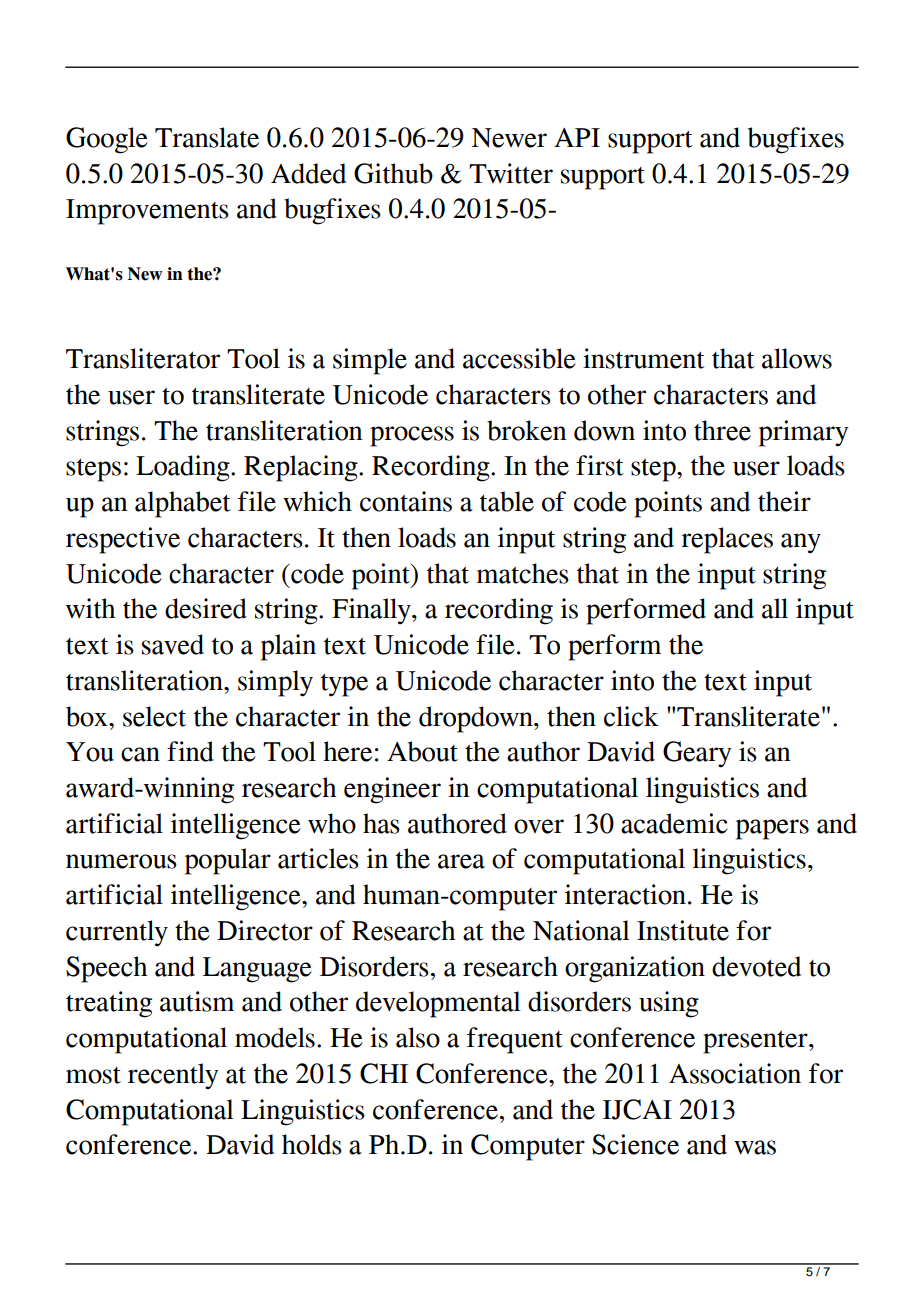  Describe the element at coordinates (392, 790) in the image. I see `engineer` at that location.
